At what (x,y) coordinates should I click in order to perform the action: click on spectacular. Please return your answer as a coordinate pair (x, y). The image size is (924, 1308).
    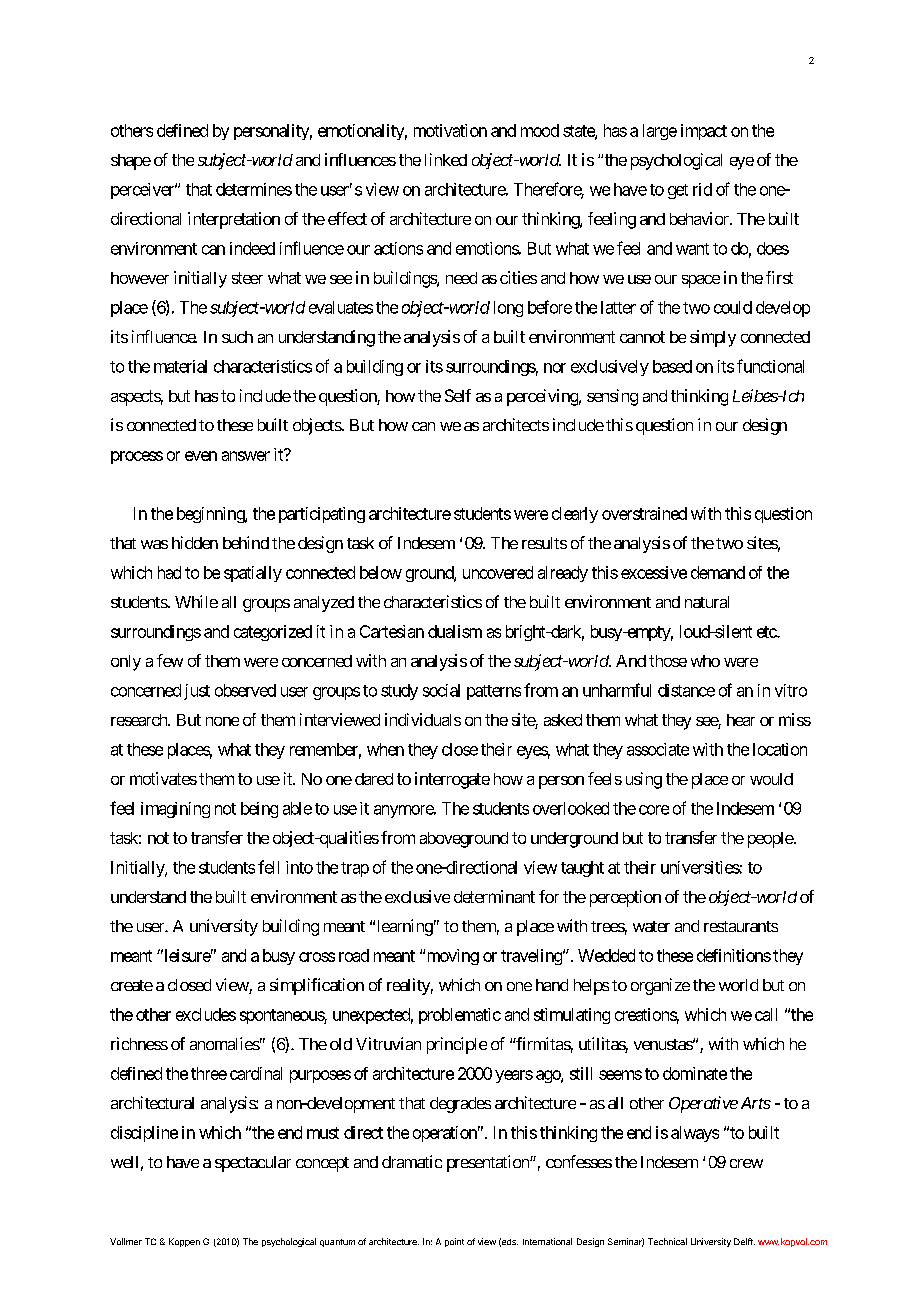
    Looking at the image, I should click on (253, 1164).
